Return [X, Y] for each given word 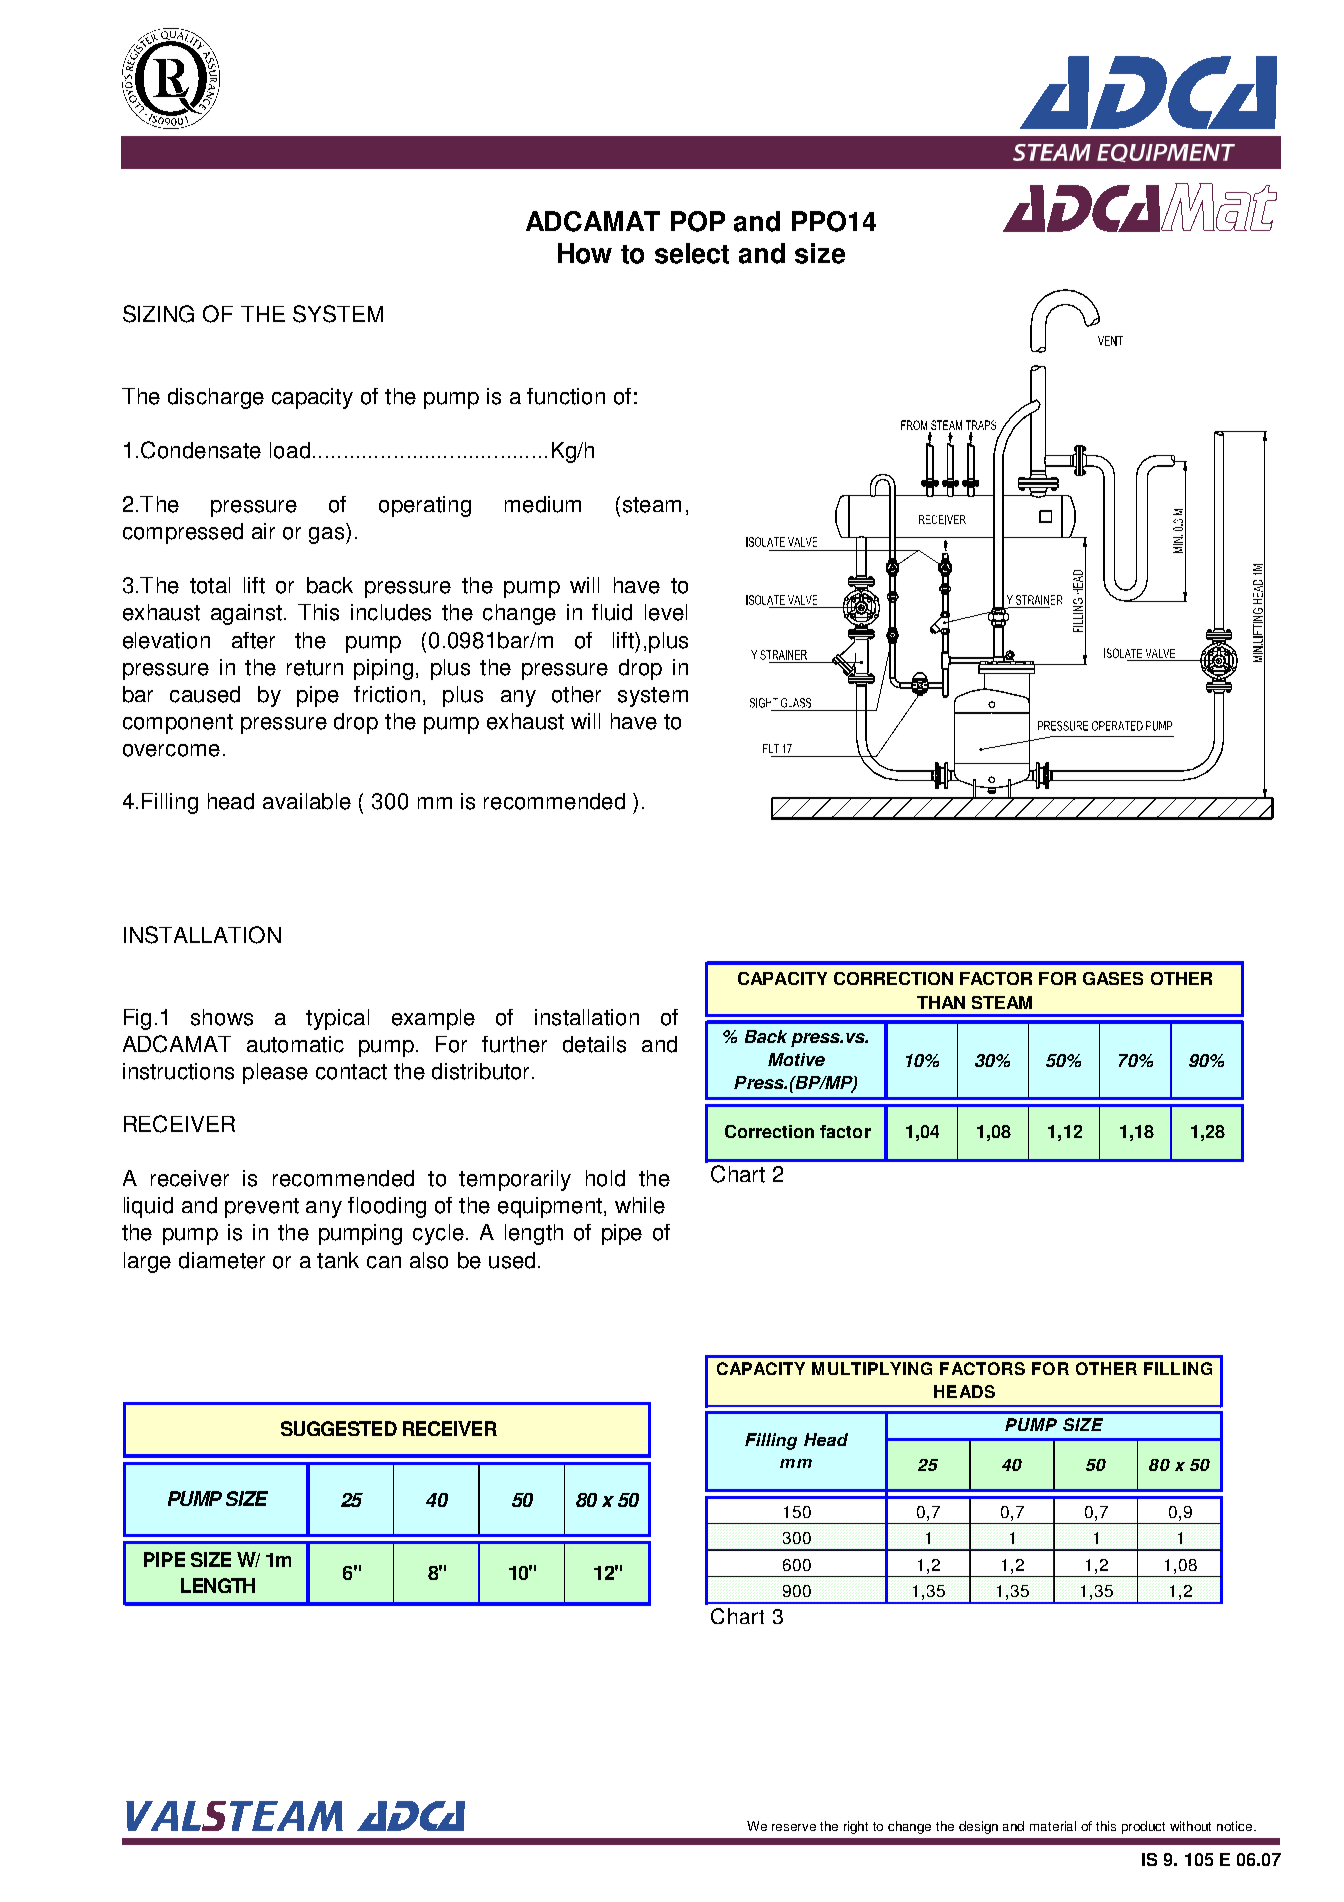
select [692, 253]
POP [698, 221]
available [307, 801]
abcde [171, 78]
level [666, 612]
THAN [941, 1002]
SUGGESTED [339, 1428]
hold [605, 1178]
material [1053, 1826]
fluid [612, 612]
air [263, 531]
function [566, 396]
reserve [794, 1827]
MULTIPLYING [872, 1368]
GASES [1113, 978]
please [275, 1073]
